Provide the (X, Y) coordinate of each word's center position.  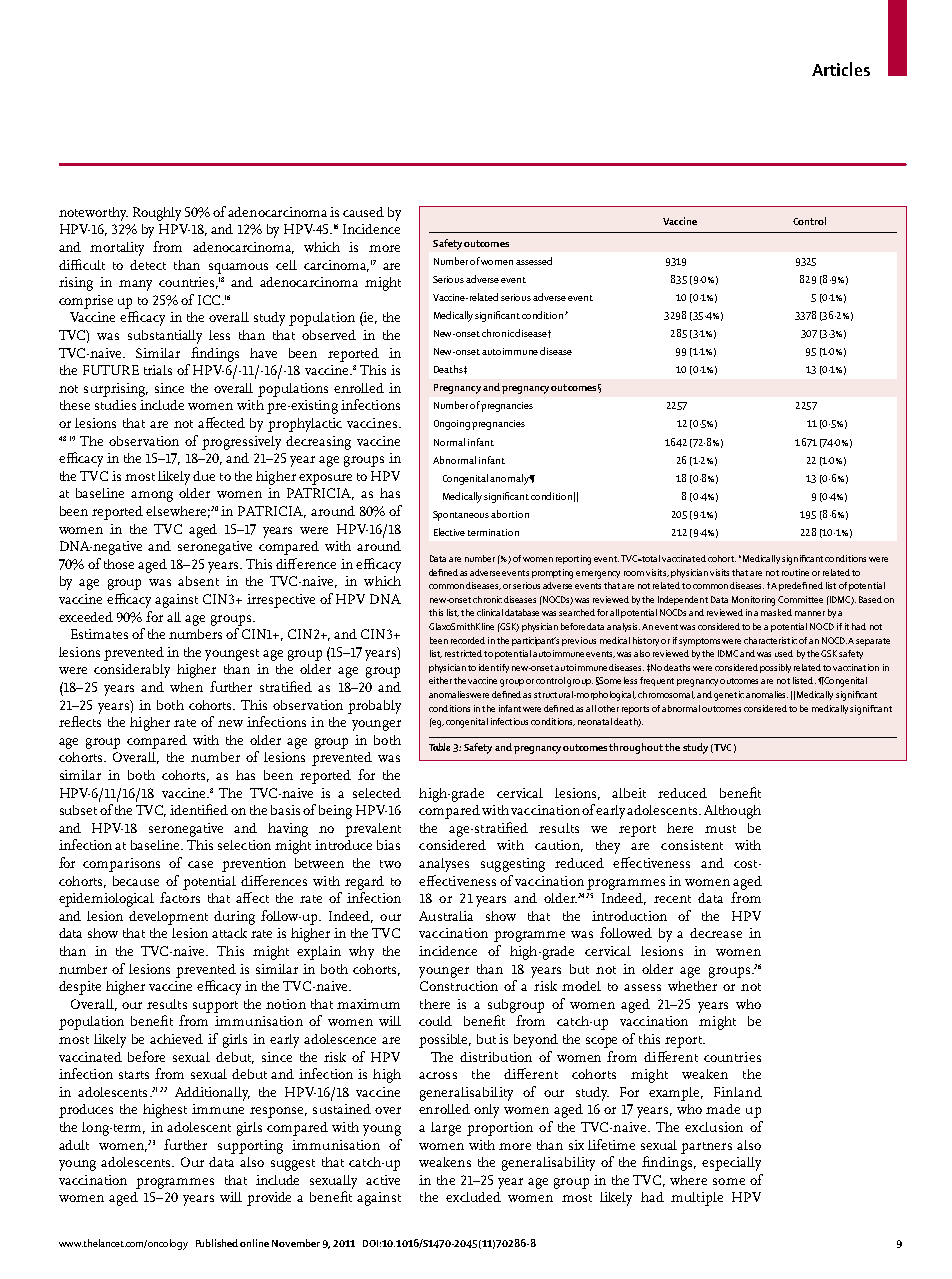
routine (795, 572)
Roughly (157, 214)
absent (198, 581)
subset (78, 810)
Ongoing (452, 425)
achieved (176, 1039)
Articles (841, 69)
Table (439, 747)
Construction (459, 986)
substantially (165, 337)
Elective (449, 532)
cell (286, 265)
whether (692, 986)
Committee (800, 599)
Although (732, 812)
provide (269, 1199)
